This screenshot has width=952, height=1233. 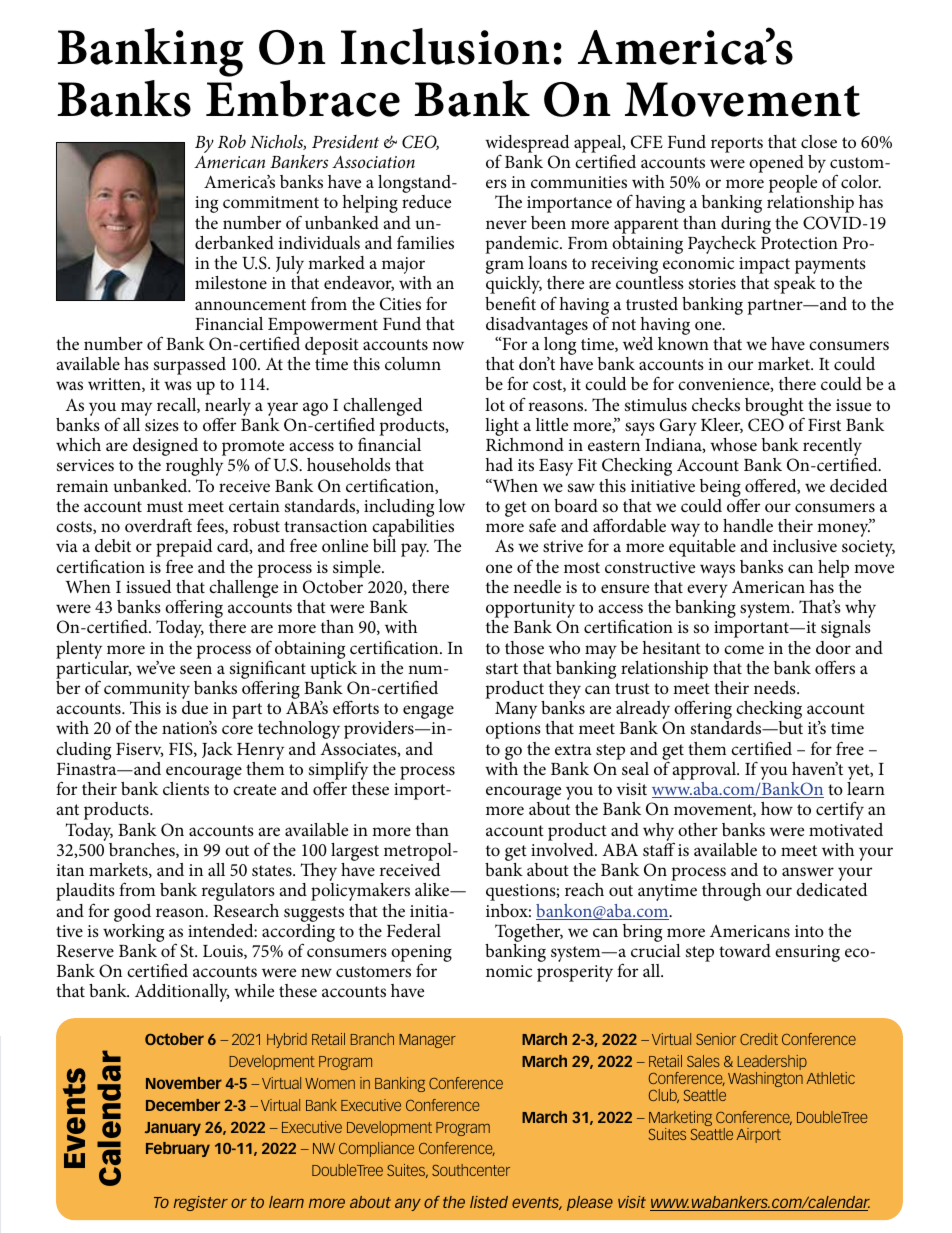 What do you see at coordinates (445, 46) in the screenshot?
I see `Inclusion` at bounding box center [445, 46].
